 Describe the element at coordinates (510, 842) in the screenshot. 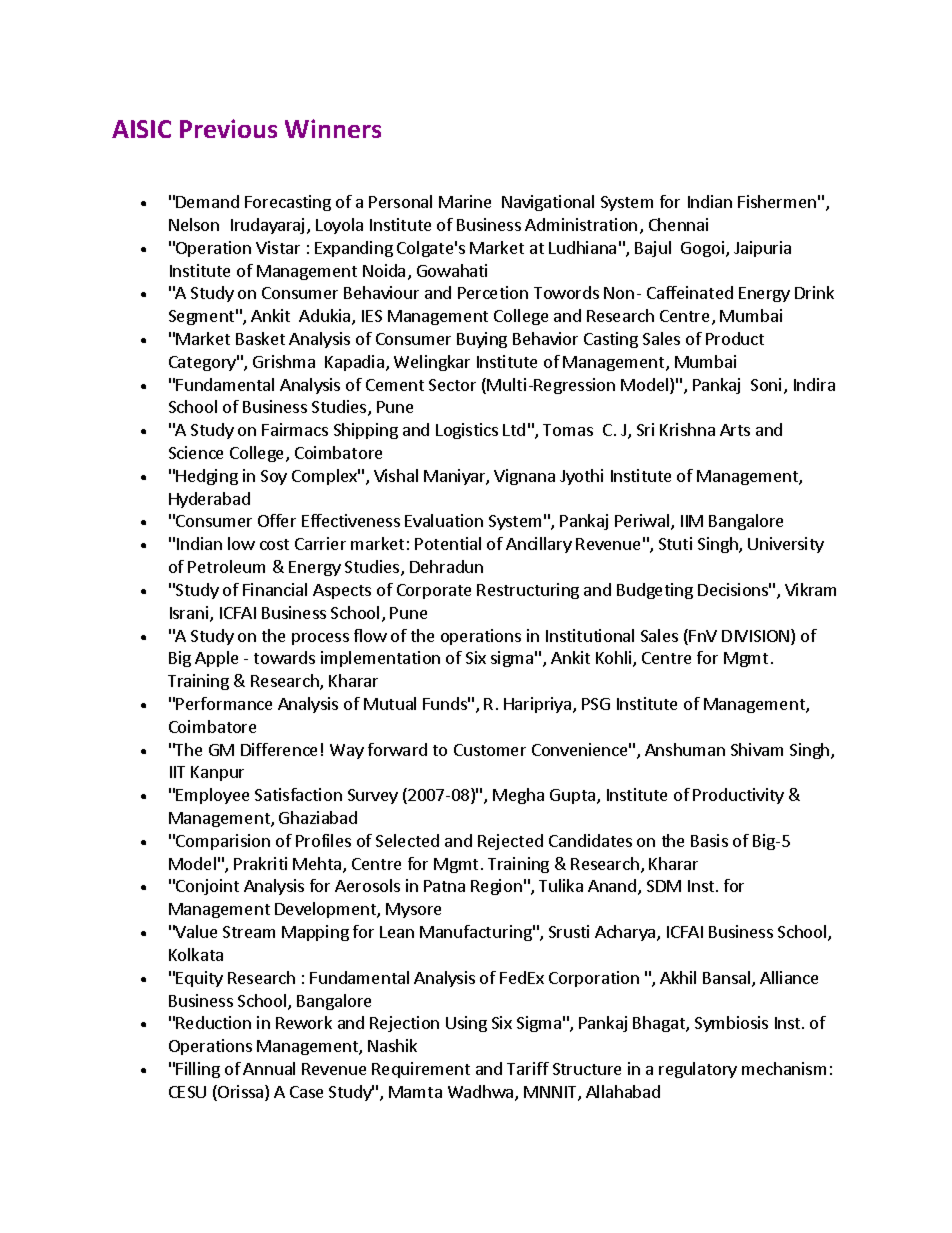

I see `Rejected` at that location.
